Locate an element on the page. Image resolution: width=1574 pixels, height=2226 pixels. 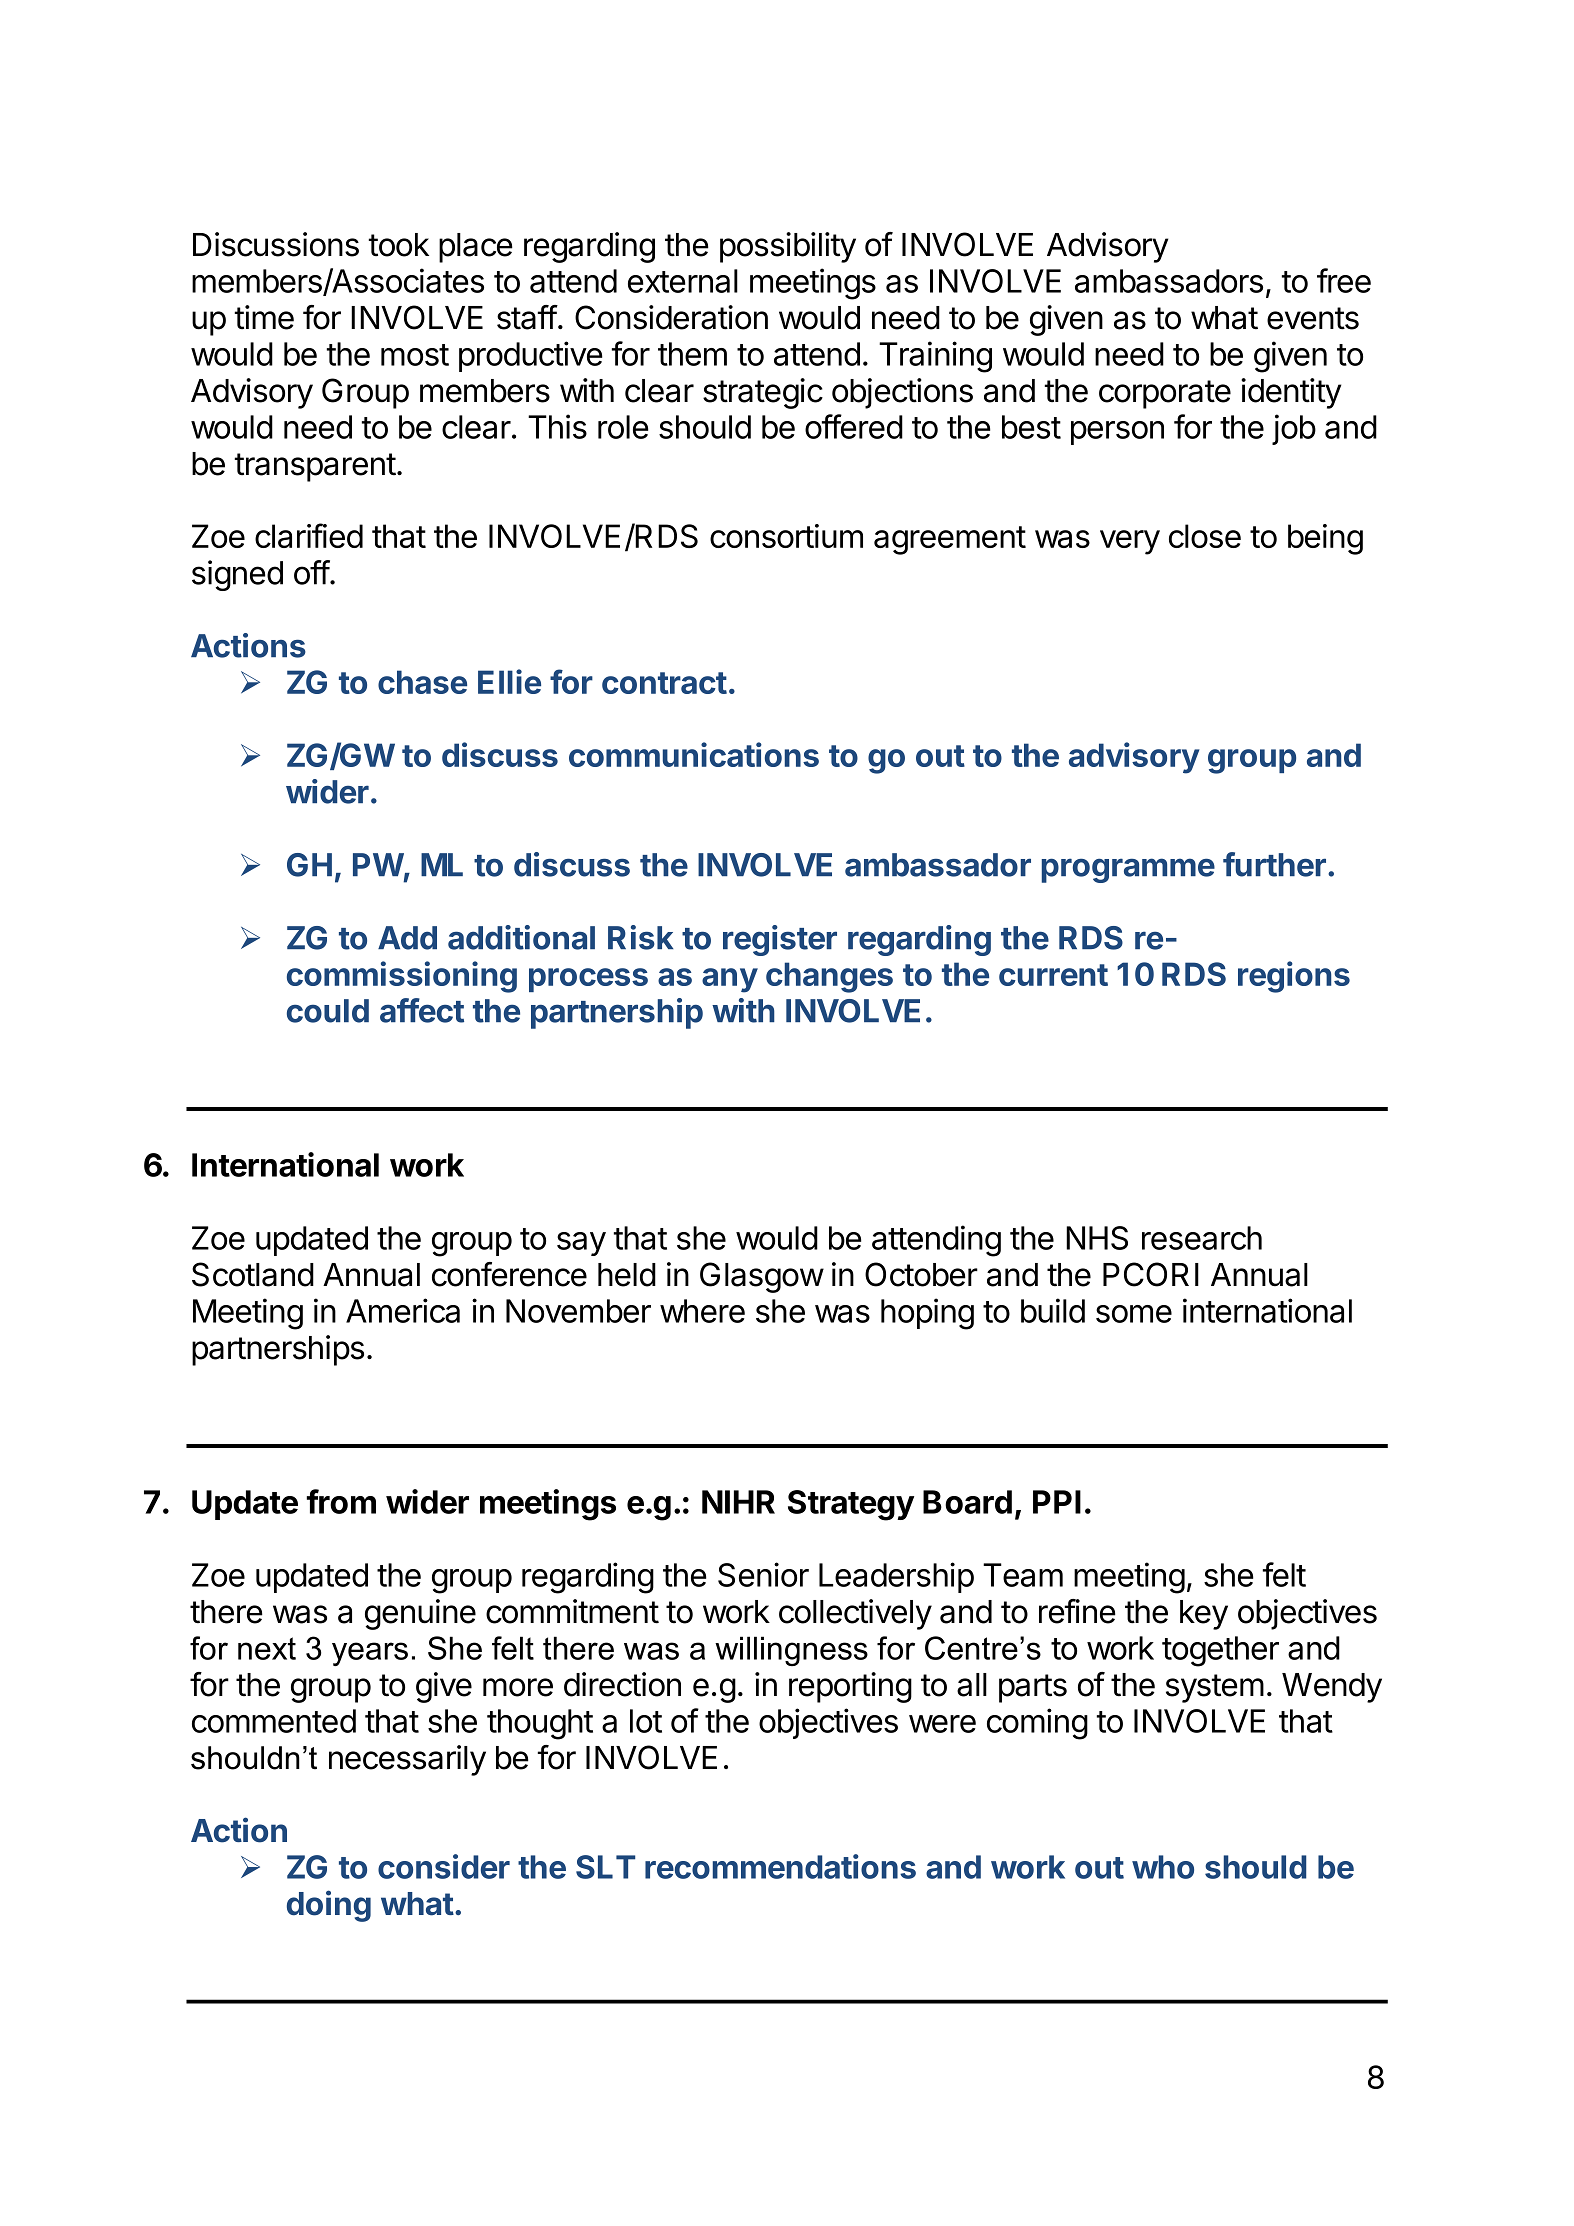
further is located at coordinates (1274, 864).
